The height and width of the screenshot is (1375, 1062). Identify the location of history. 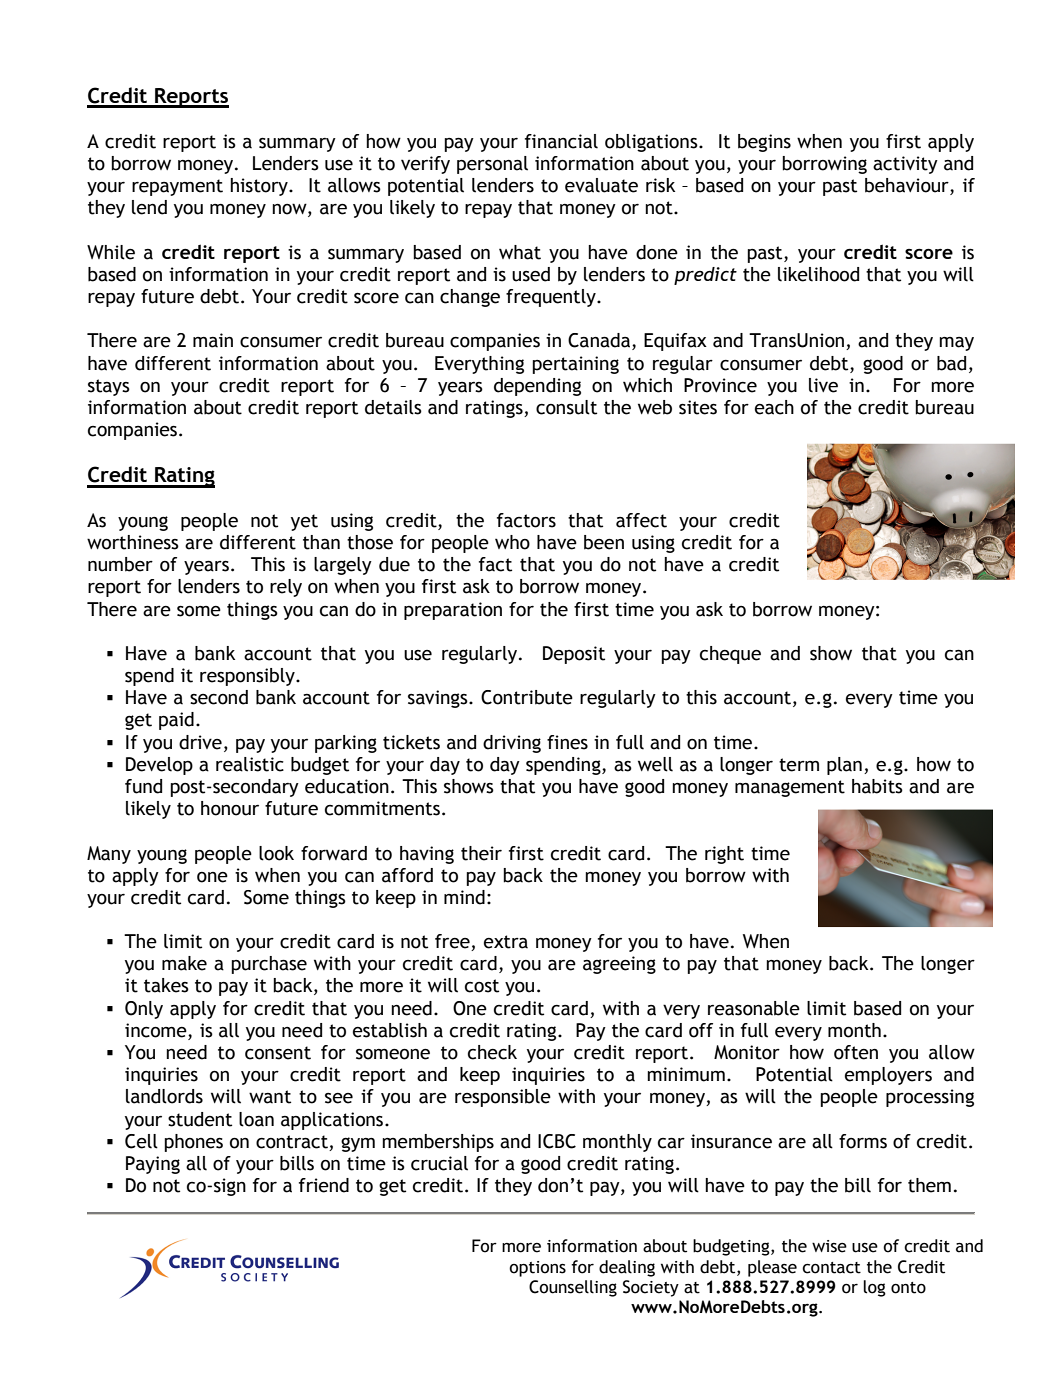
(260, 187).
